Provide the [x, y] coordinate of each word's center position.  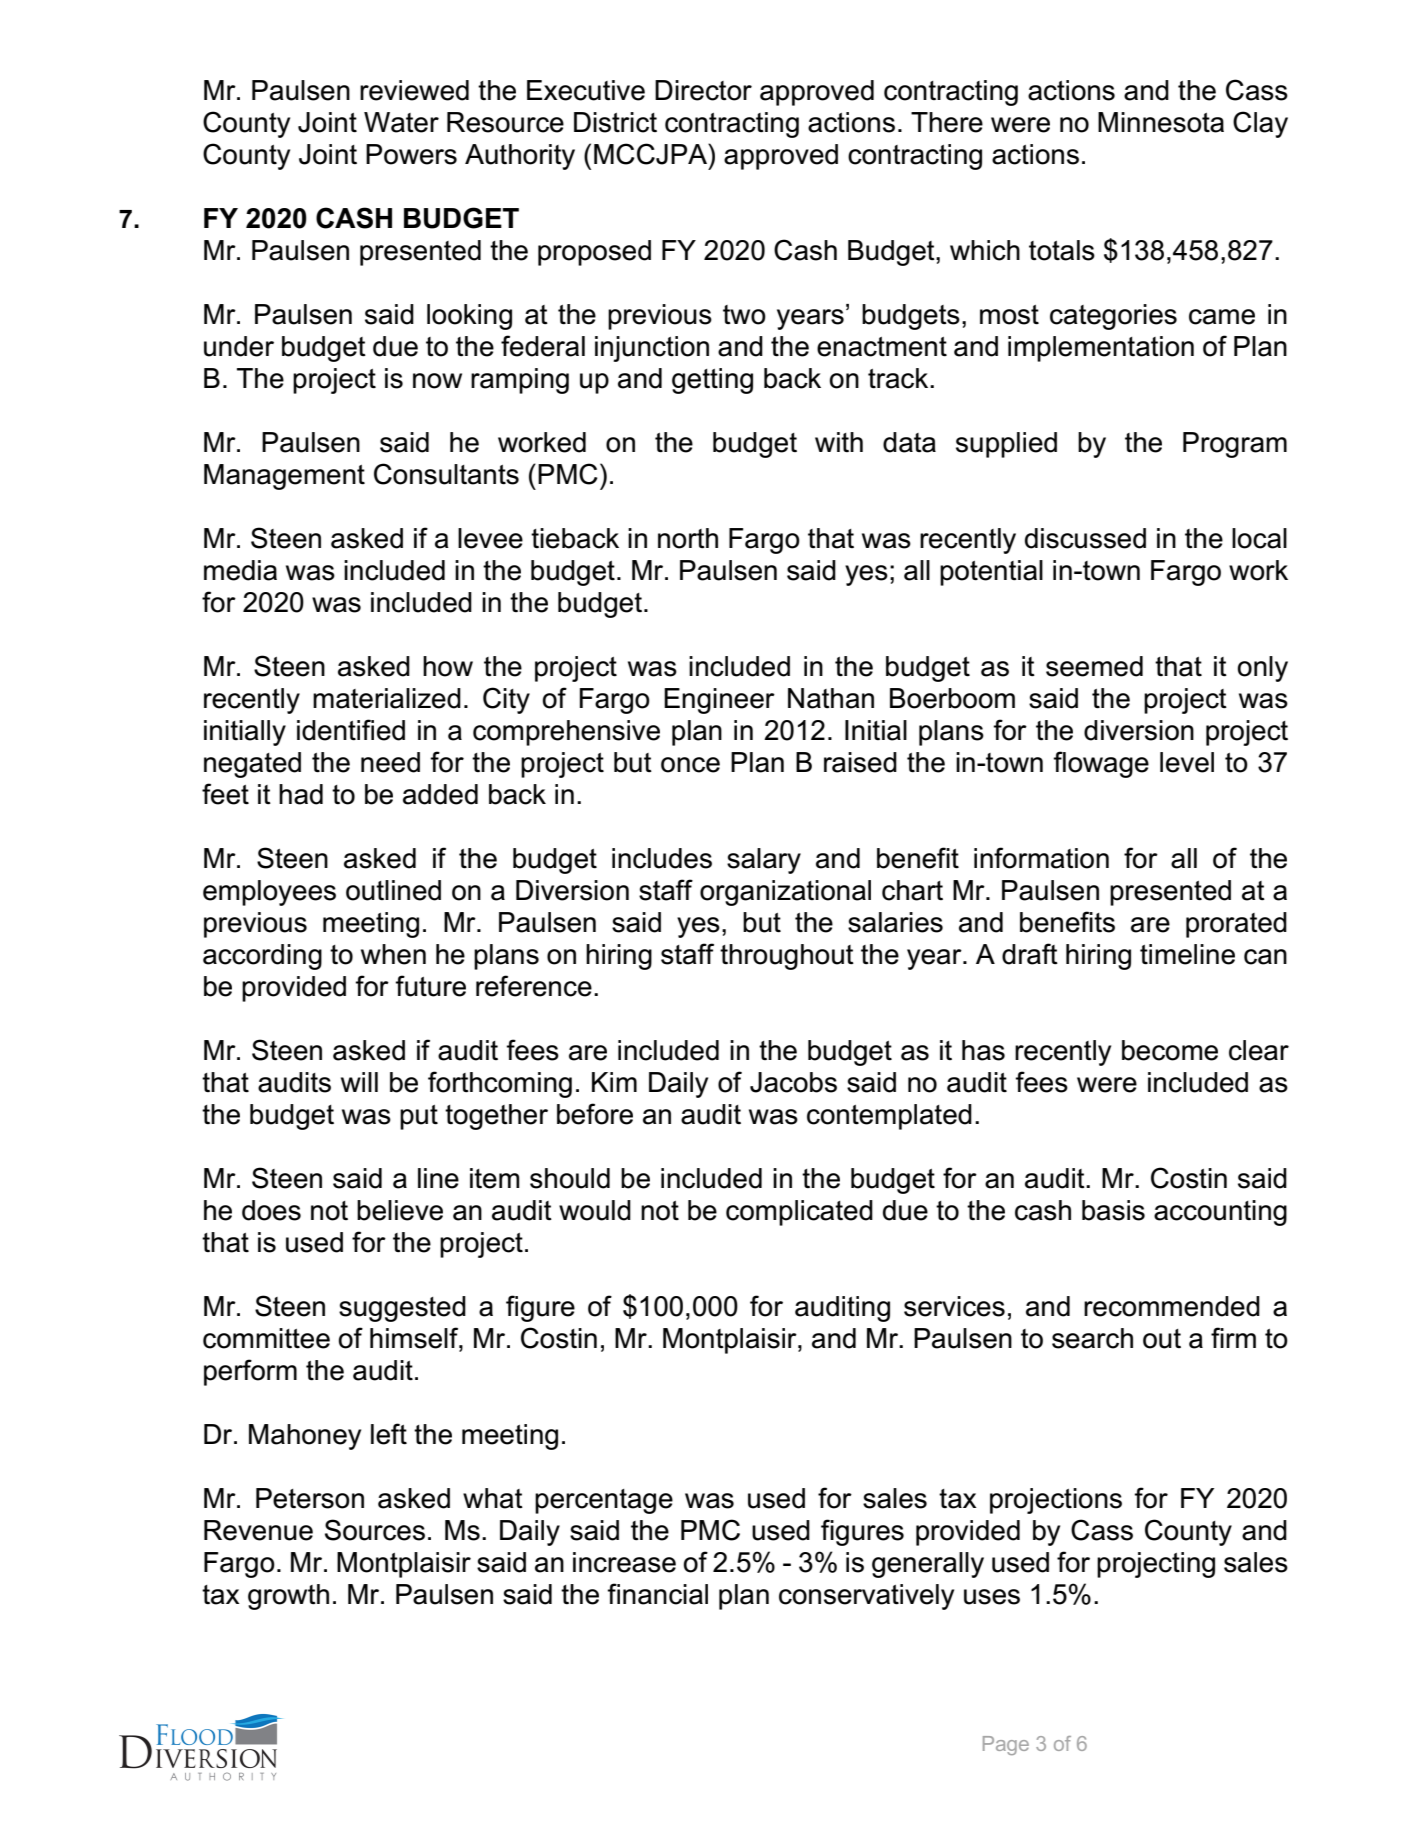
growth [288, 1597]
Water [401, 122]
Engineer [719, 701]
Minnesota [1161, 122]
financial [657, 1594]
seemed [1094, 666]
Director [703, 90]
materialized [387, 698]
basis [1113, 1210]
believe [400, 1210]
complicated [799, 1213]
